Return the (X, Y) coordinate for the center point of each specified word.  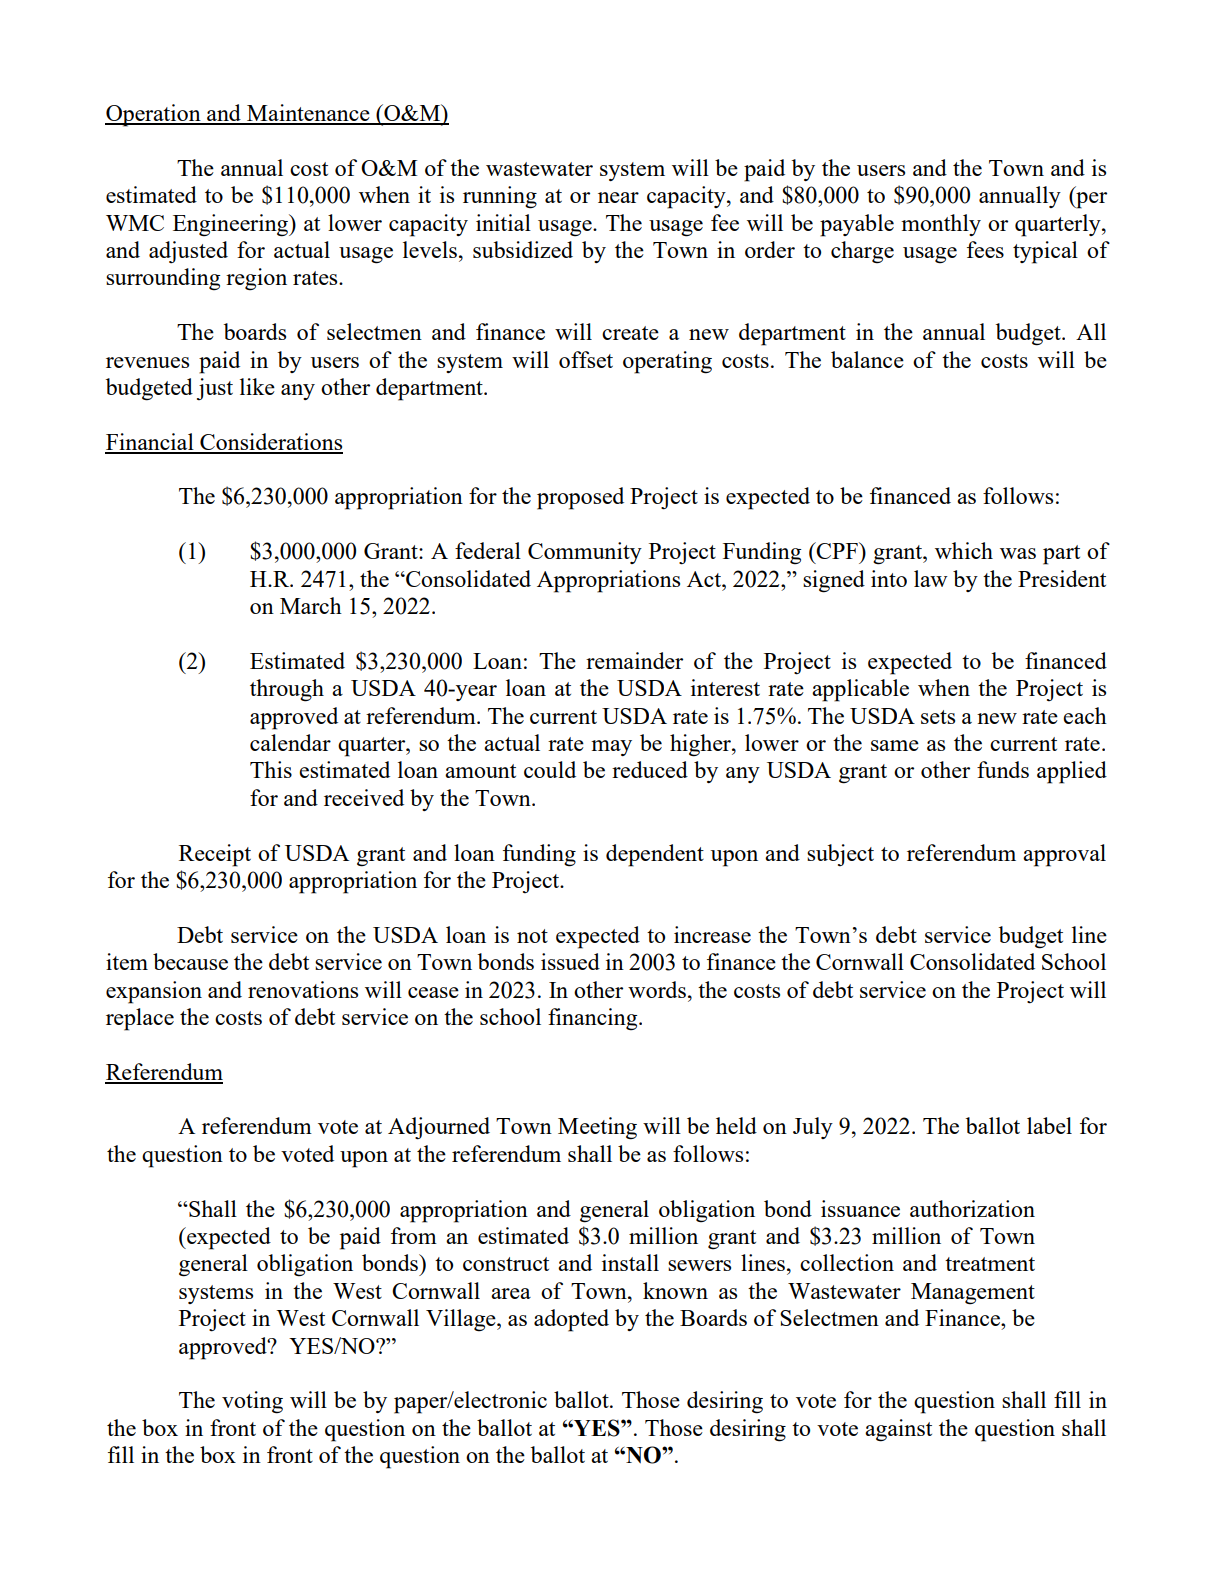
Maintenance (308, 114)
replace (140, 1019)
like (257, 386)
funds (1003, 769)
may (611, 748)
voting (252, 1402)
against (898, 1430)
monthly (941, 225)
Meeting (597, 1128)
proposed (580, 498)
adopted (571, 1320)
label (1049, 1125)
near (618, 197)
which (964, 550)
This (271, 769)
